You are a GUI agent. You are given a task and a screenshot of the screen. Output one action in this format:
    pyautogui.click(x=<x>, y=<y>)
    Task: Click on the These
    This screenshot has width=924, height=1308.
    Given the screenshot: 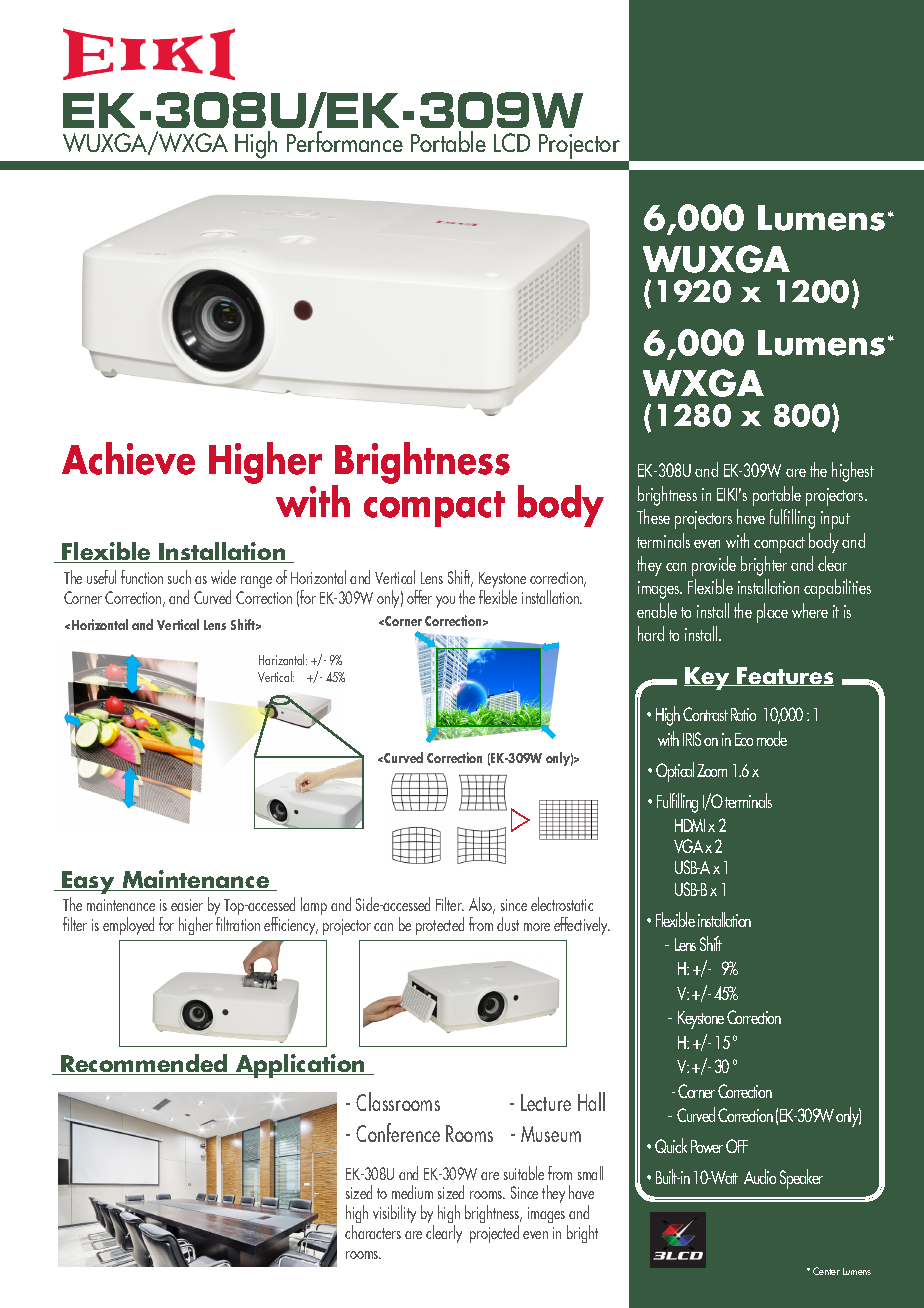 What is the action you would take?
    pyautogui.click(x=653, y=516)
